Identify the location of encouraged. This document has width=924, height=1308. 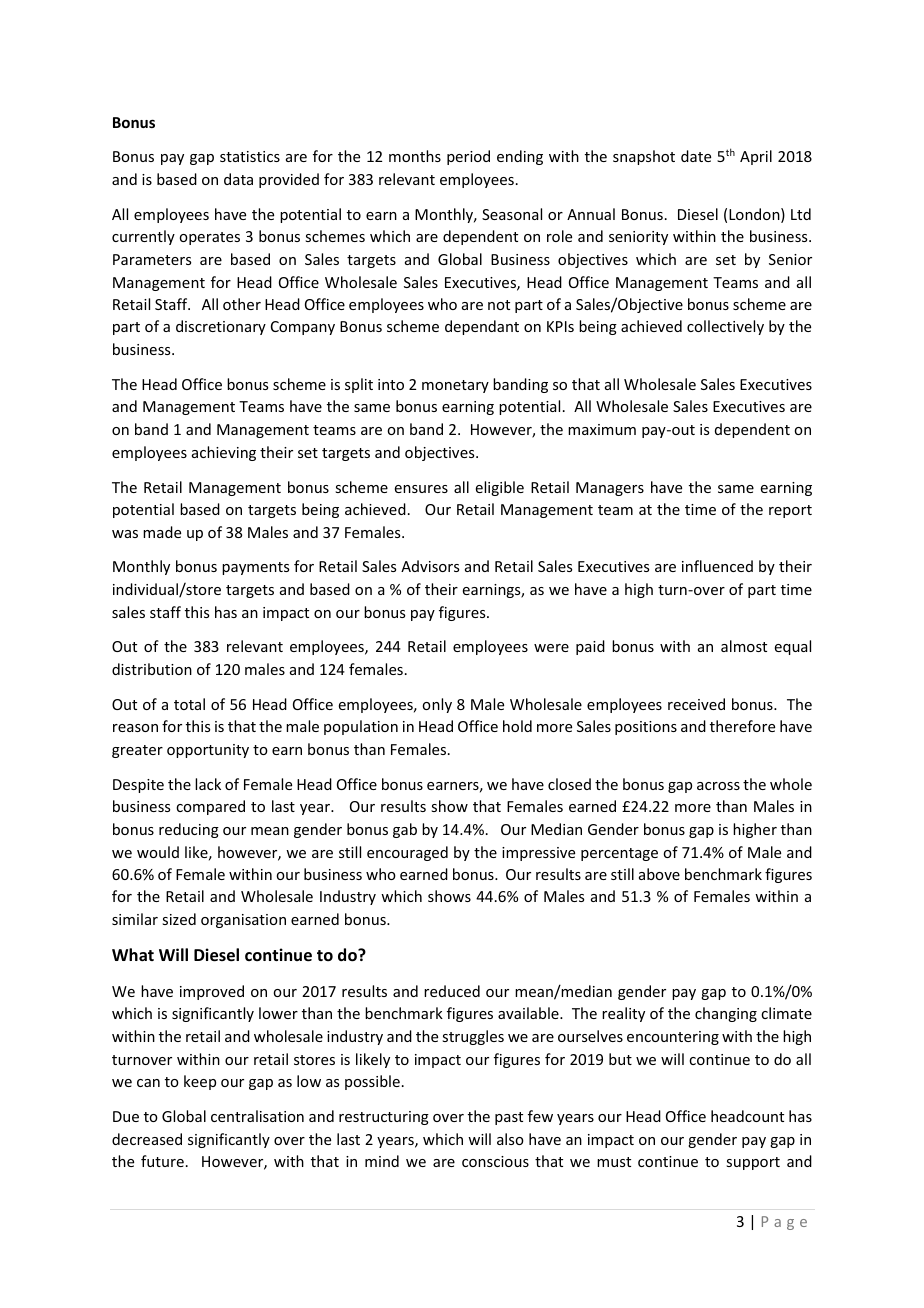
(407, 853).
